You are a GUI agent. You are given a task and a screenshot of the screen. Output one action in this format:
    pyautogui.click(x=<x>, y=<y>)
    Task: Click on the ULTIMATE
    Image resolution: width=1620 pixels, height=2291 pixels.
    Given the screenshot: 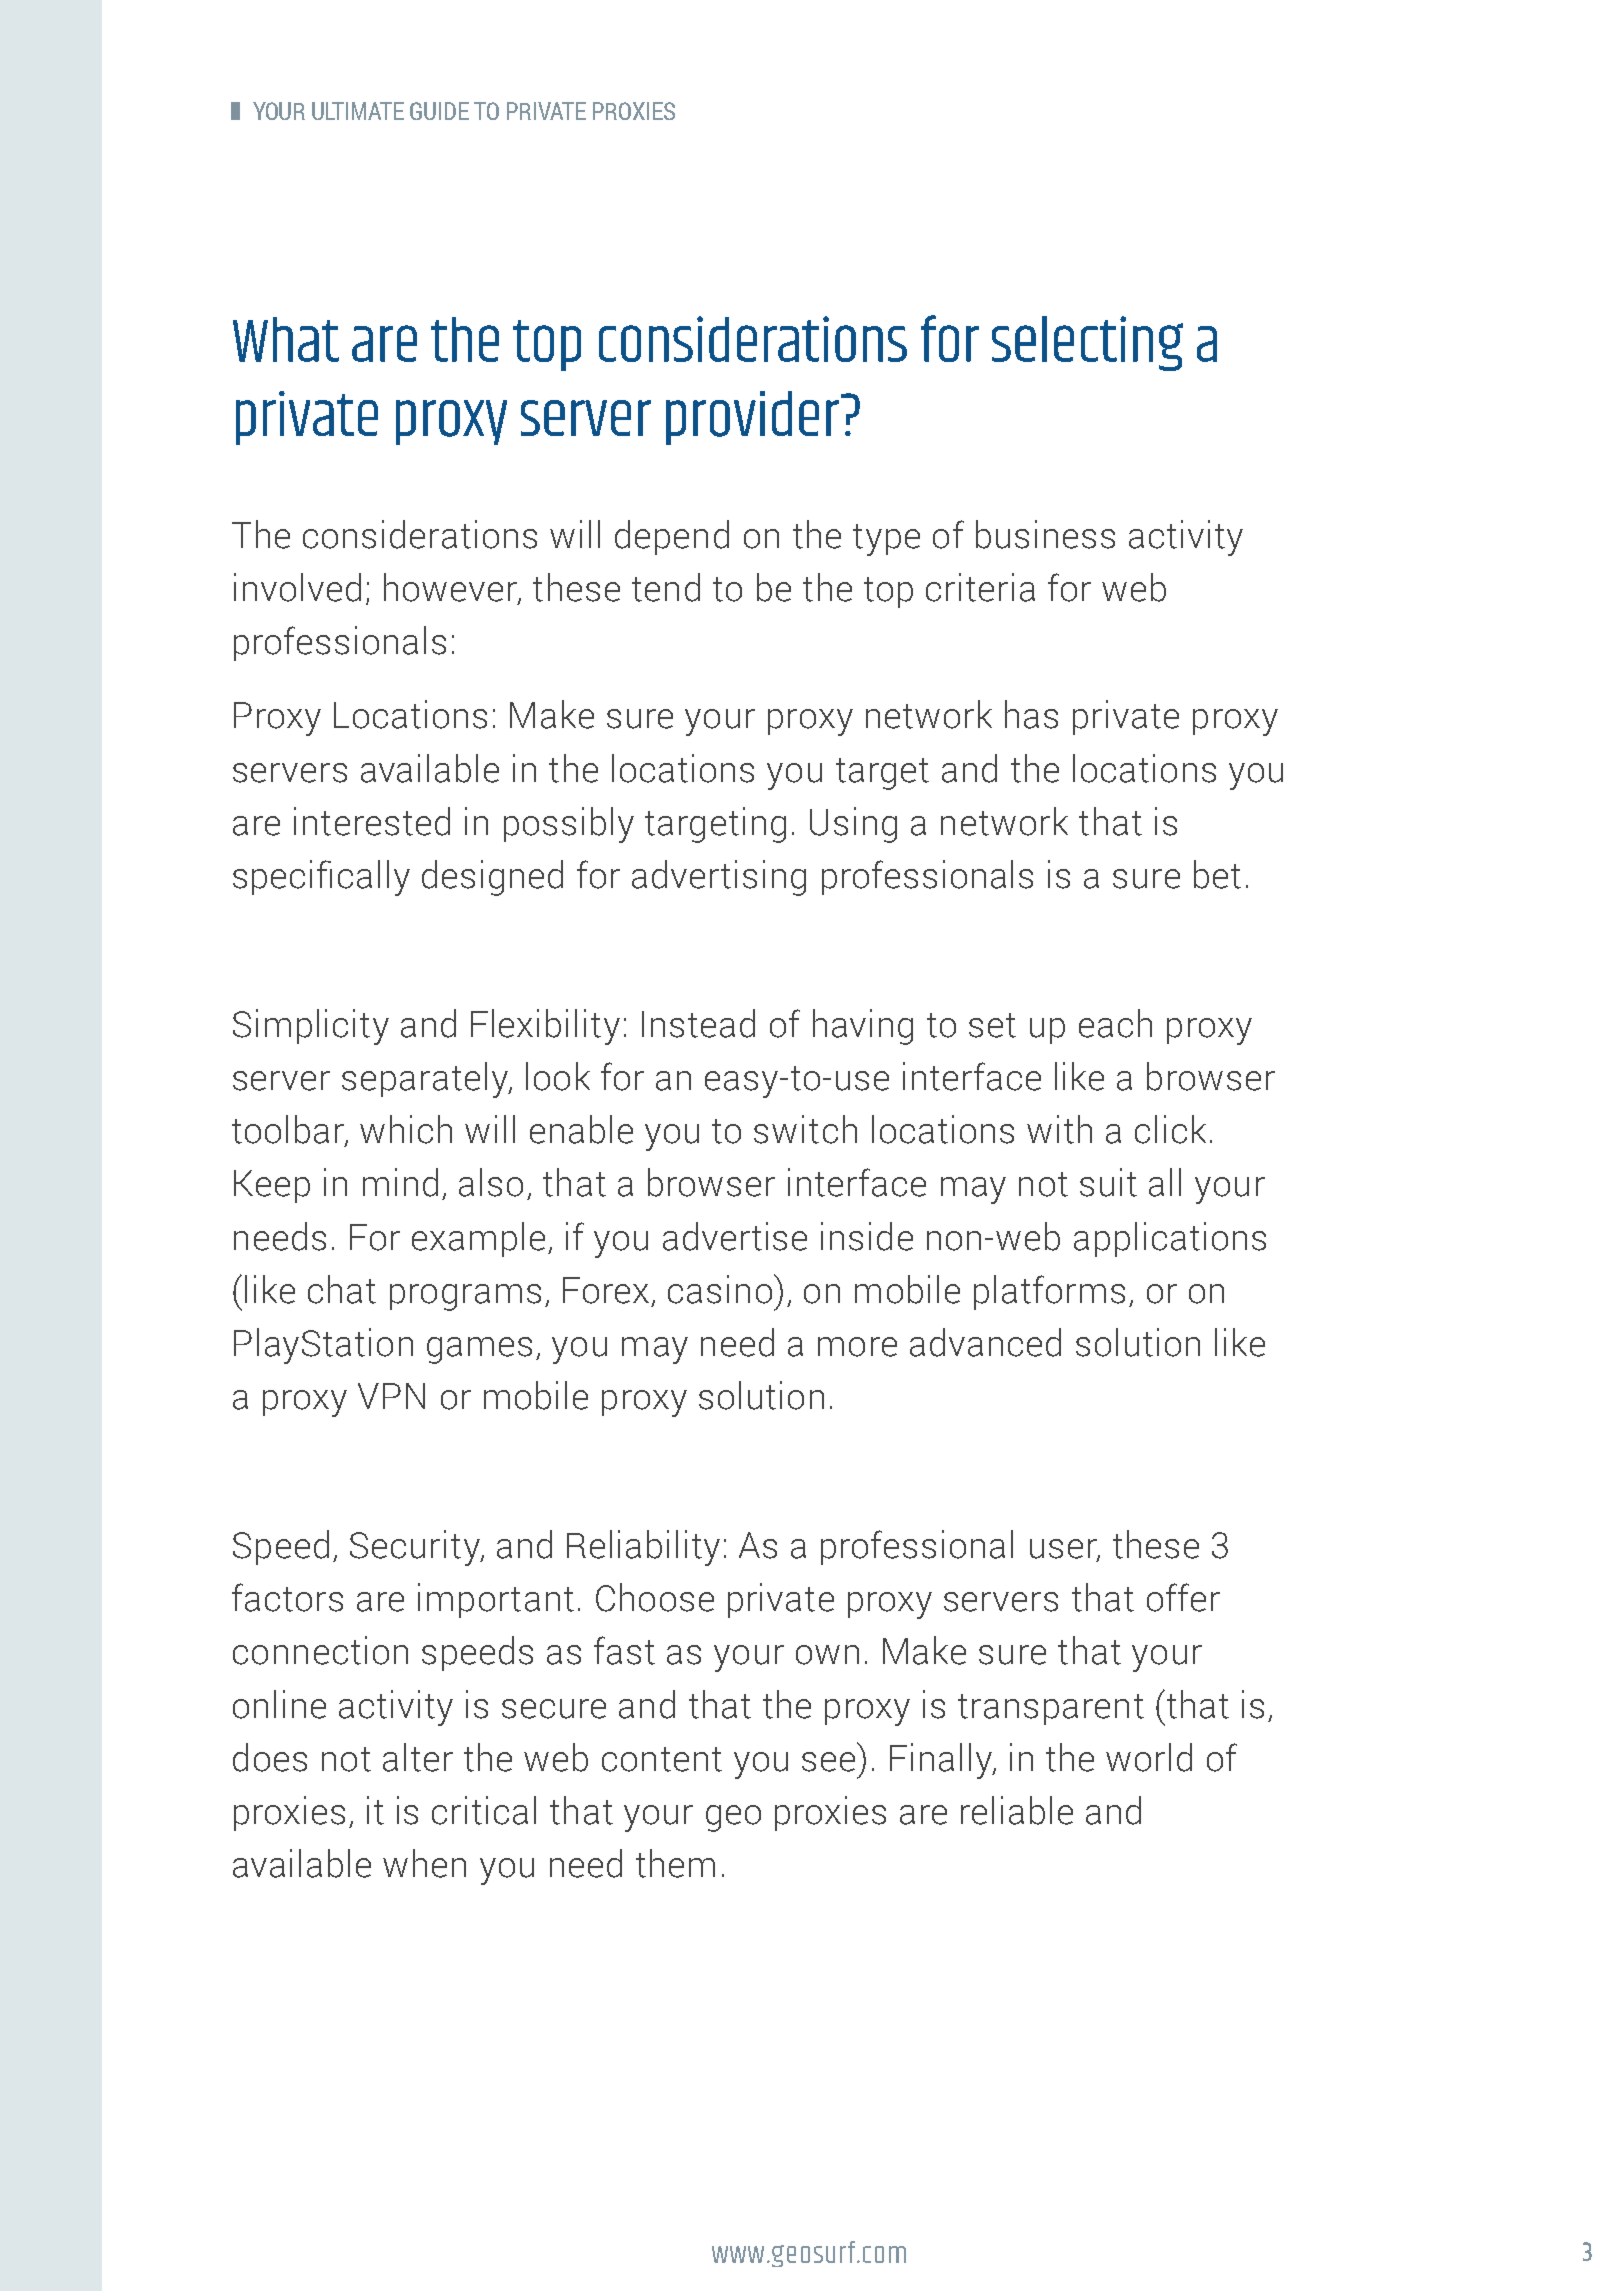 What is the action you would take?
    pyautogui.click(x=358, y=111)
